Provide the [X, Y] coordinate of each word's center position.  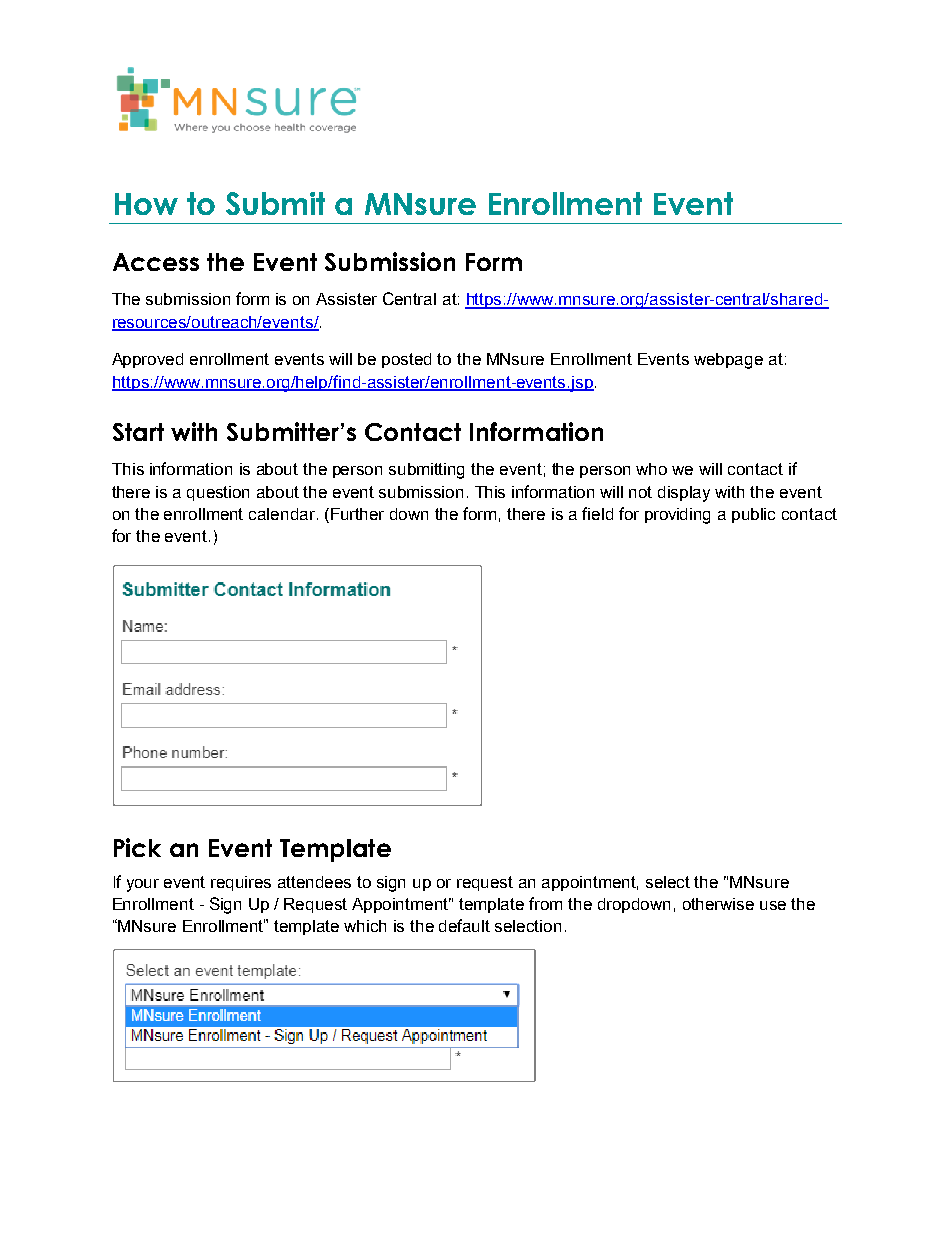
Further [357, 514]
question [218, 493]
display [684, 494]
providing [677, 516]
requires [241, 883]
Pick [137, 847]
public [753, 515]
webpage [728, 361]
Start [138, 432]
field [597, 513]
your [143, 885]
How [146, 204]
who [651, 469]
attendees [314, 882]
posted [406, 360]
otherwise [718, 904]
